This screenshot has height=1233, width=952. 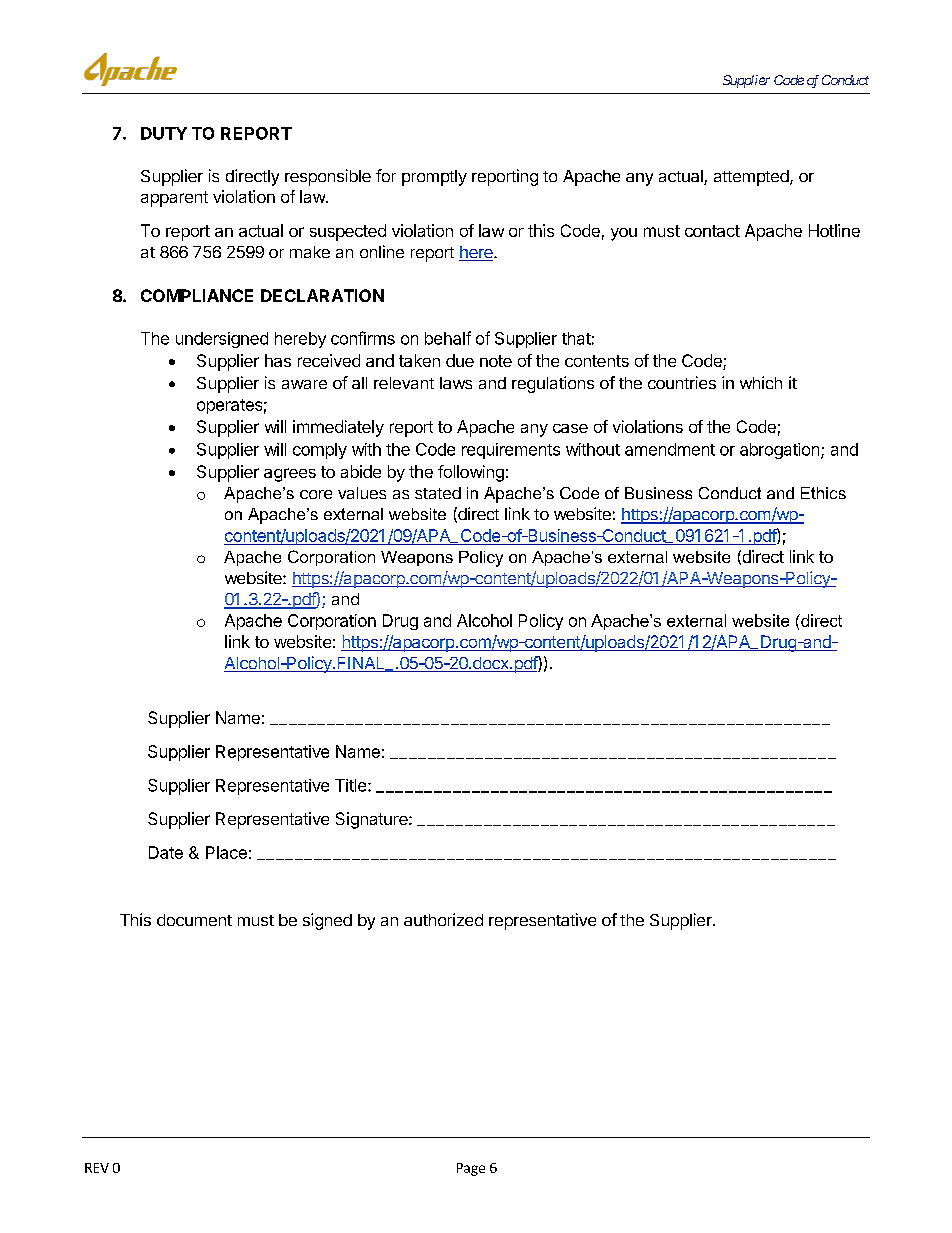 What do you see at coordinates (471, 1169) in the screenshot?
I see `Page` at bounding box center [471, 1169].
